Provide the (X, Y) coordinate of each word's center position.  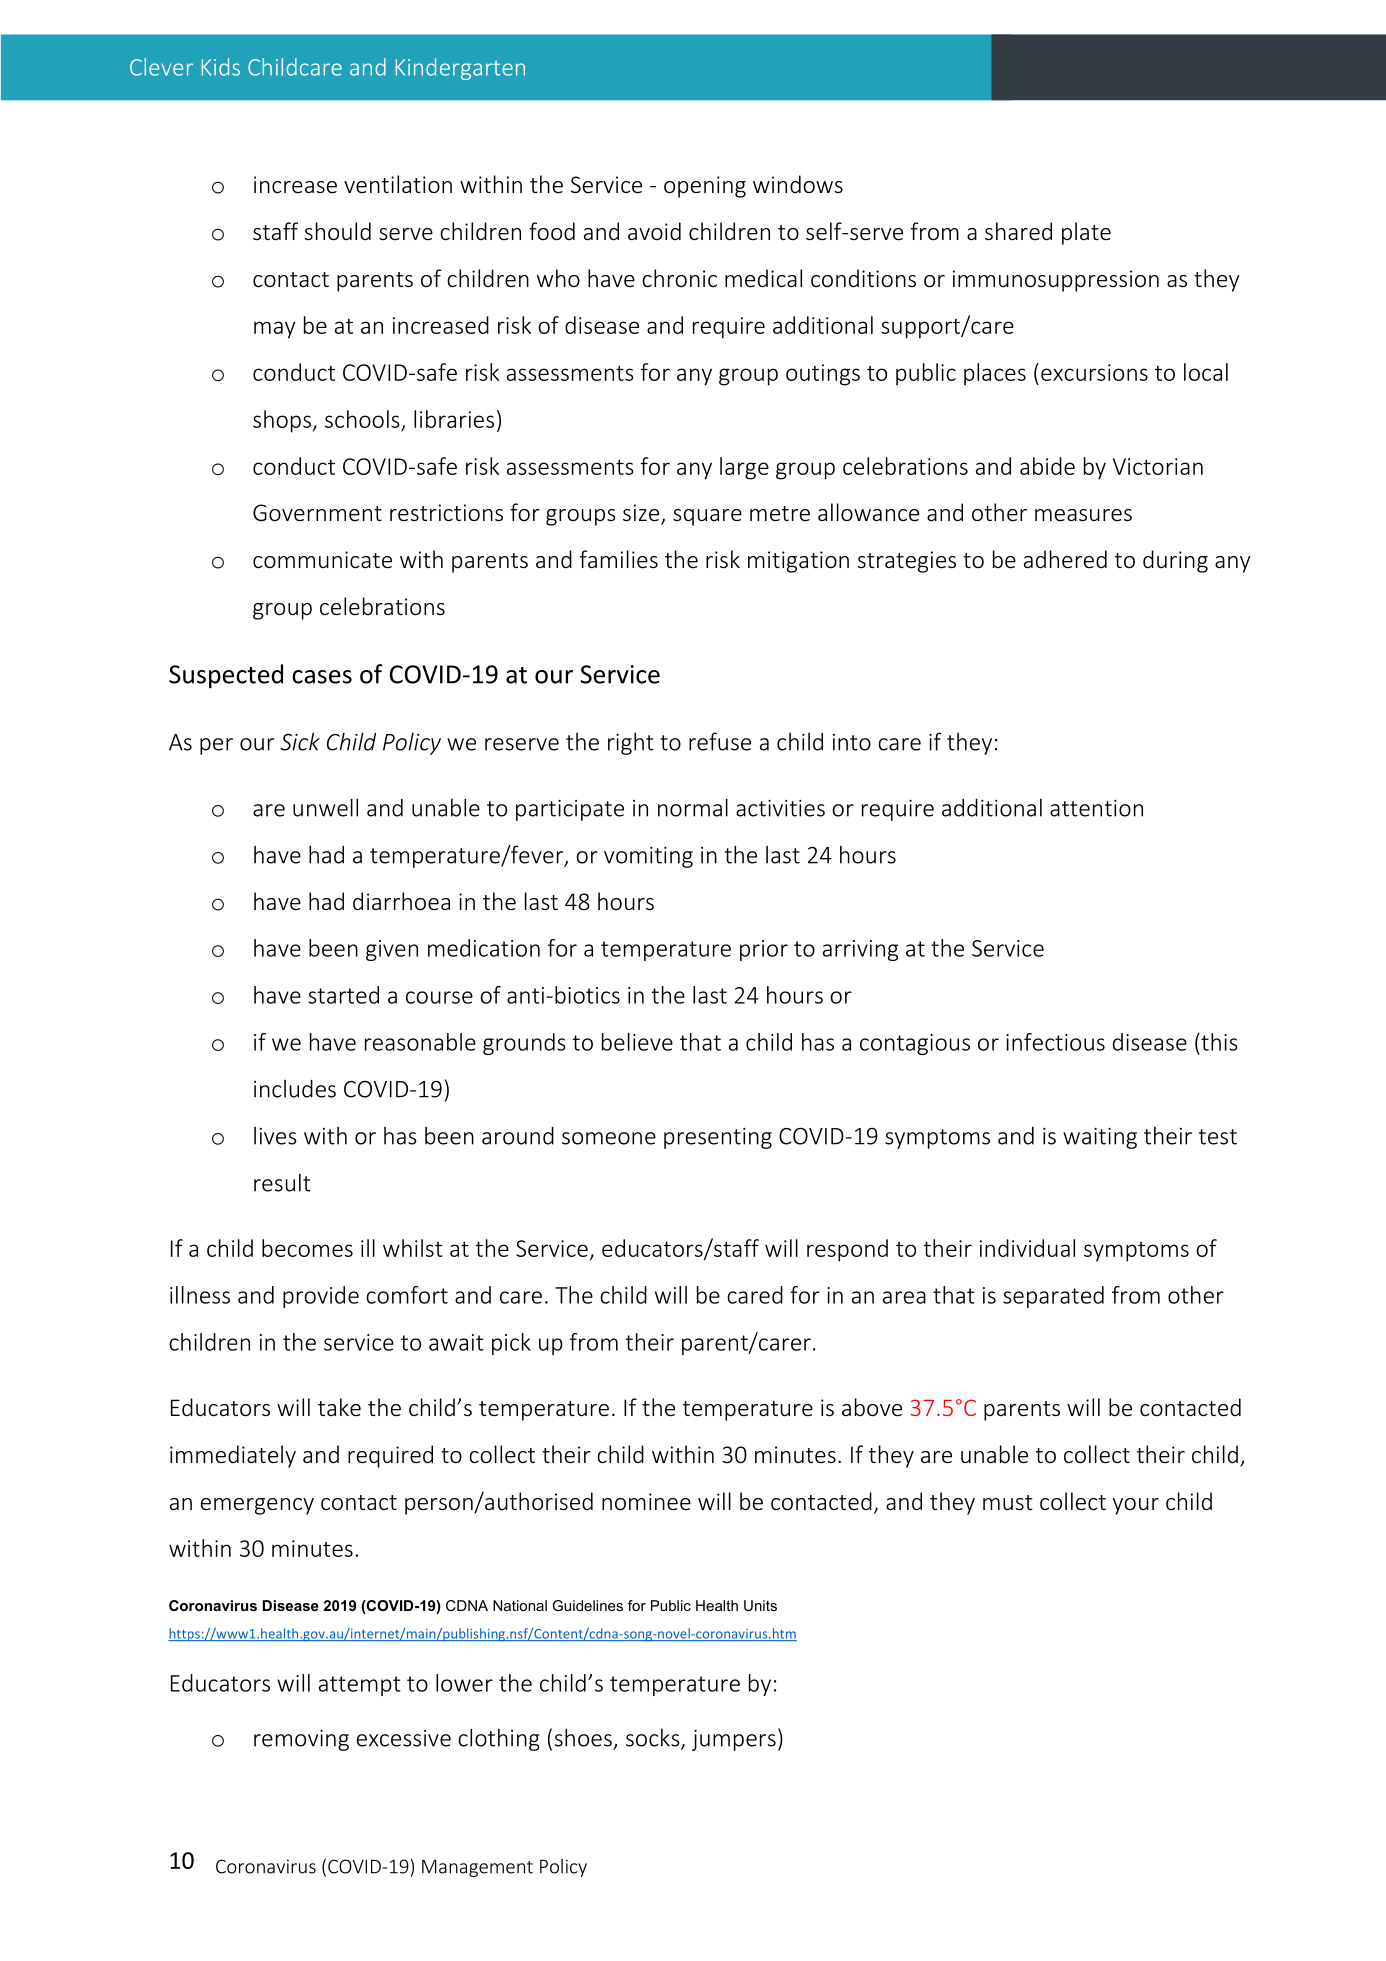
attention (1096, 808)
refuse (720, 741)
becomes (307, 1248)
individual (1027, 1248)
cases (322, 677)
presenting (718, 1138)
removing (301, 1740)
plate (1086, 233)
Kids (221, 67)
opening (705, 187)
